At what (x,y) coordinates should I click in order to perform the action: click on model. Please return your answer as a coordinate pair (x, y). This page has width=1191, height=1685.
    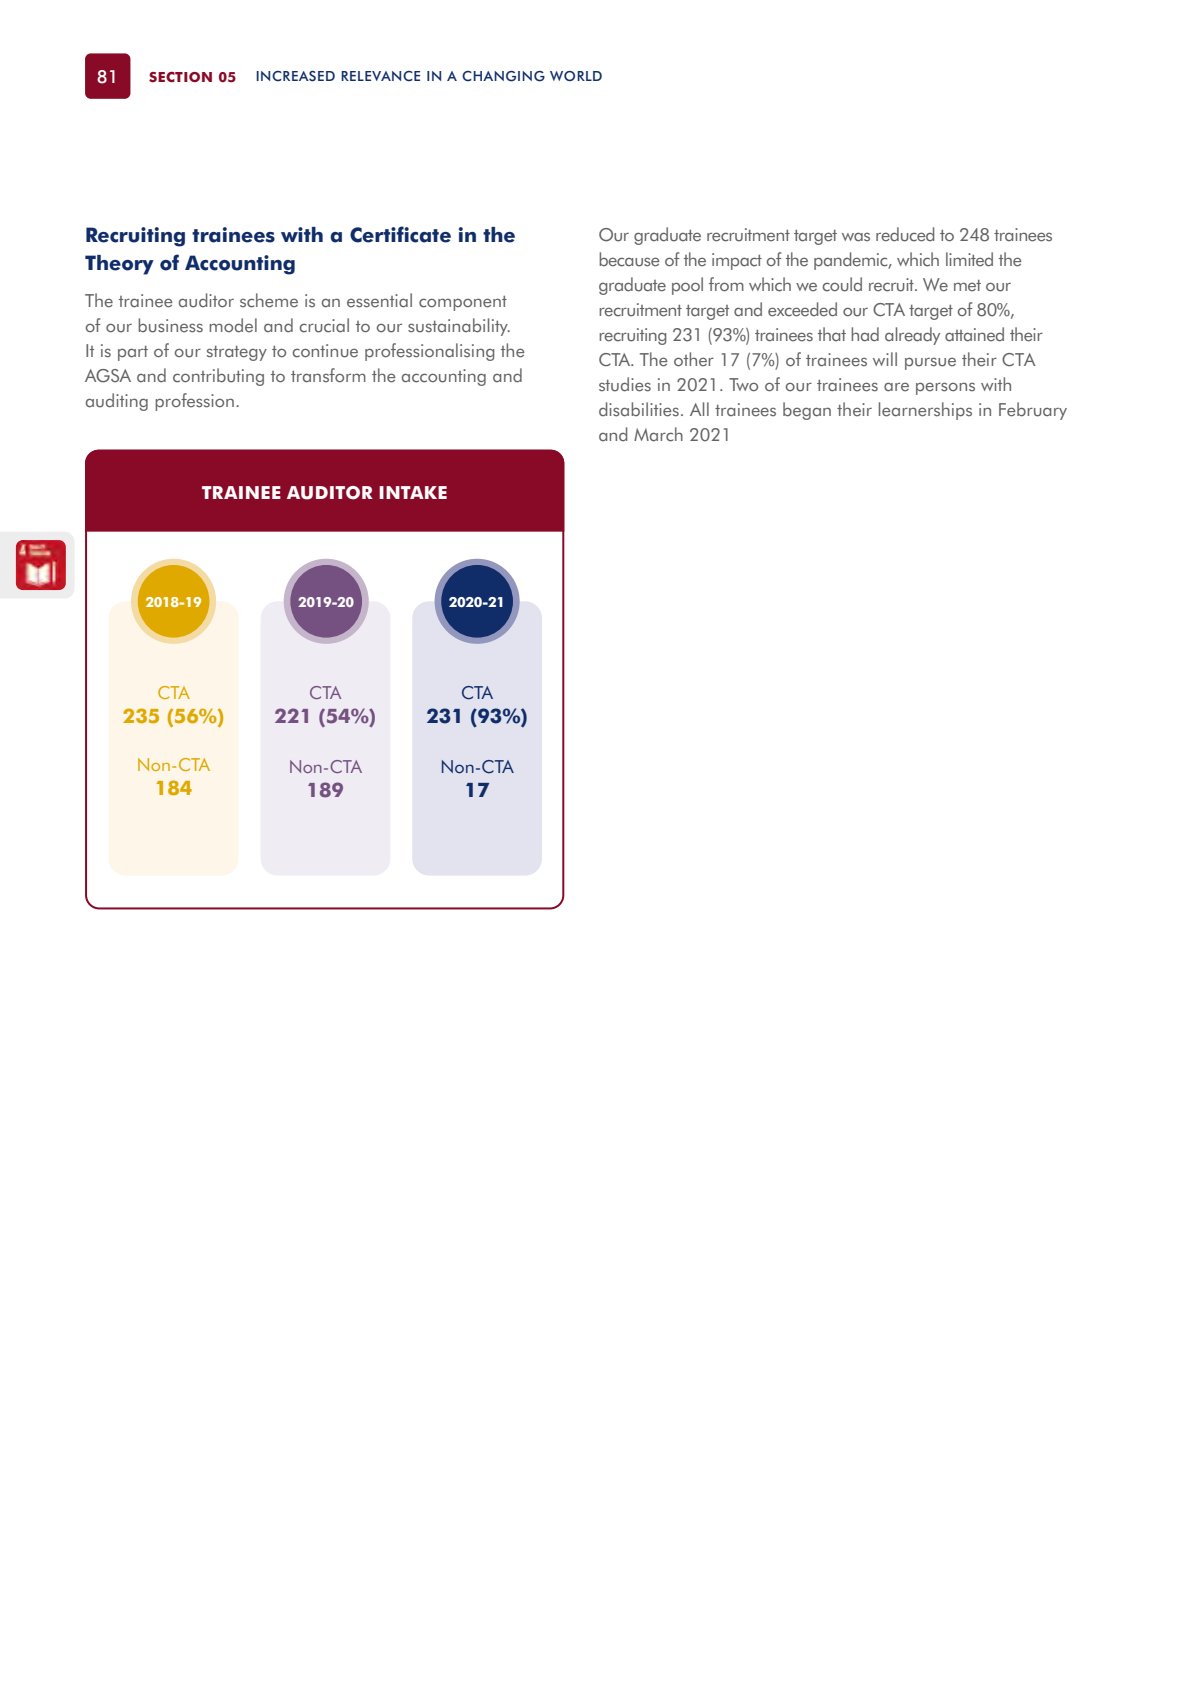
    Looking at the image, I should click on (233, 325).
